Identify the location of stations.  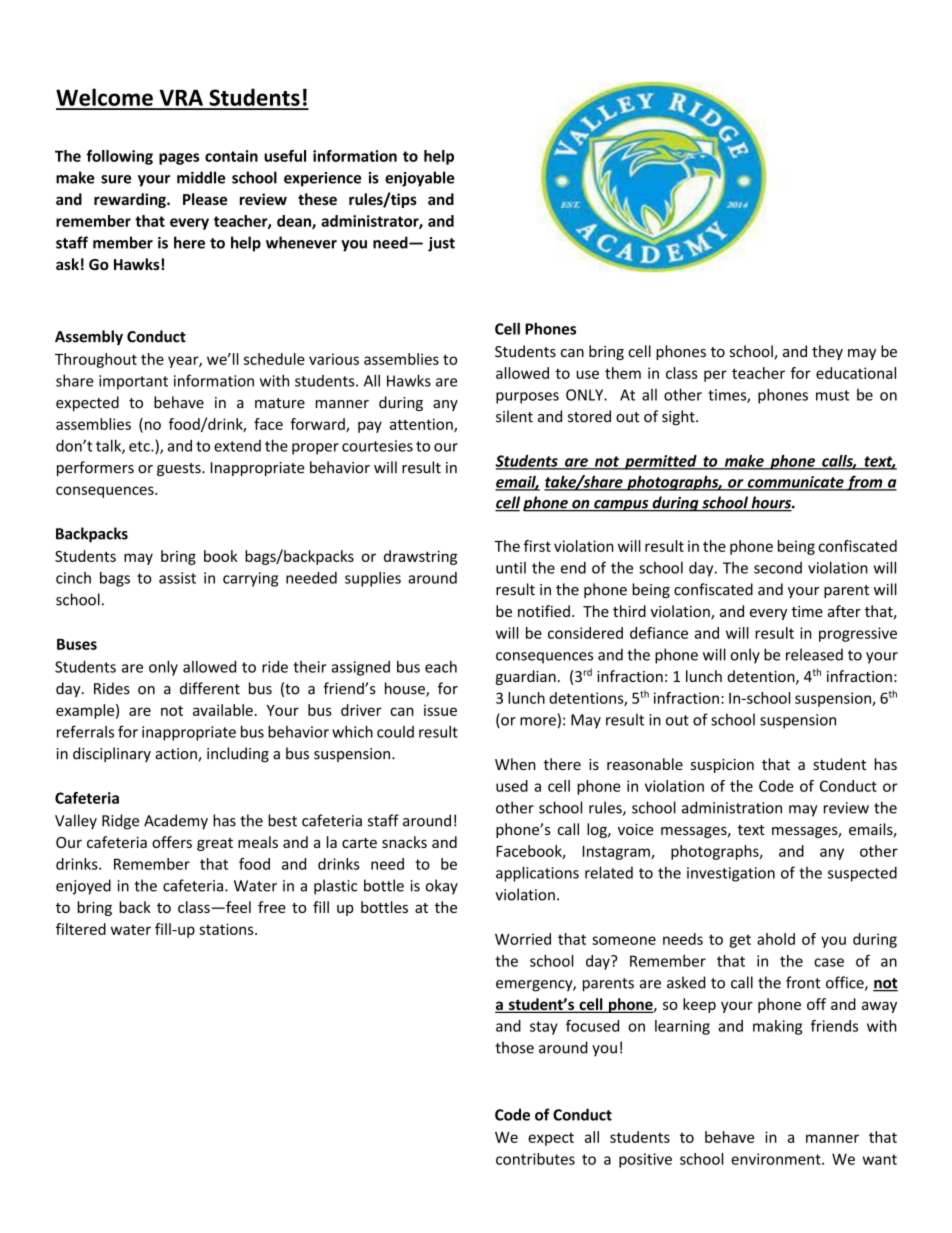
(227, 929).
